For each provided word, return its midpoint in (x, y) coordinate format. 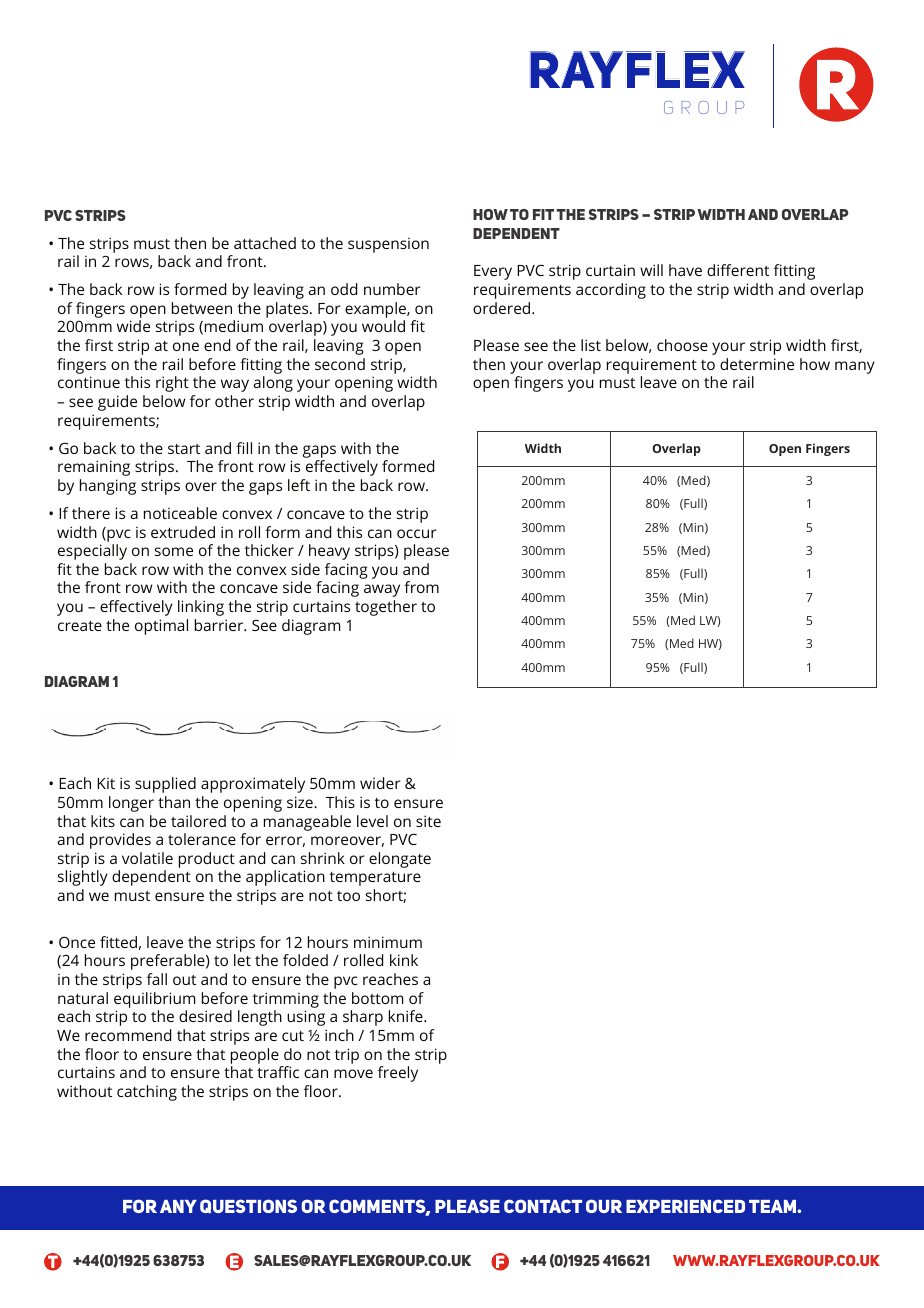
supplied (165, 785)
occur (417, 533)
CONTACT (543, 1206)
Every (493, 272)
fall (157, 979)
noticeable (180, 513)
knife (407, 1016)
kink (404, 960)
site (428, 821)
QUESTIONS (248, 1206)
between (202, 308)
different (738, 270)
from (421, 587)
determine (757, 364)
